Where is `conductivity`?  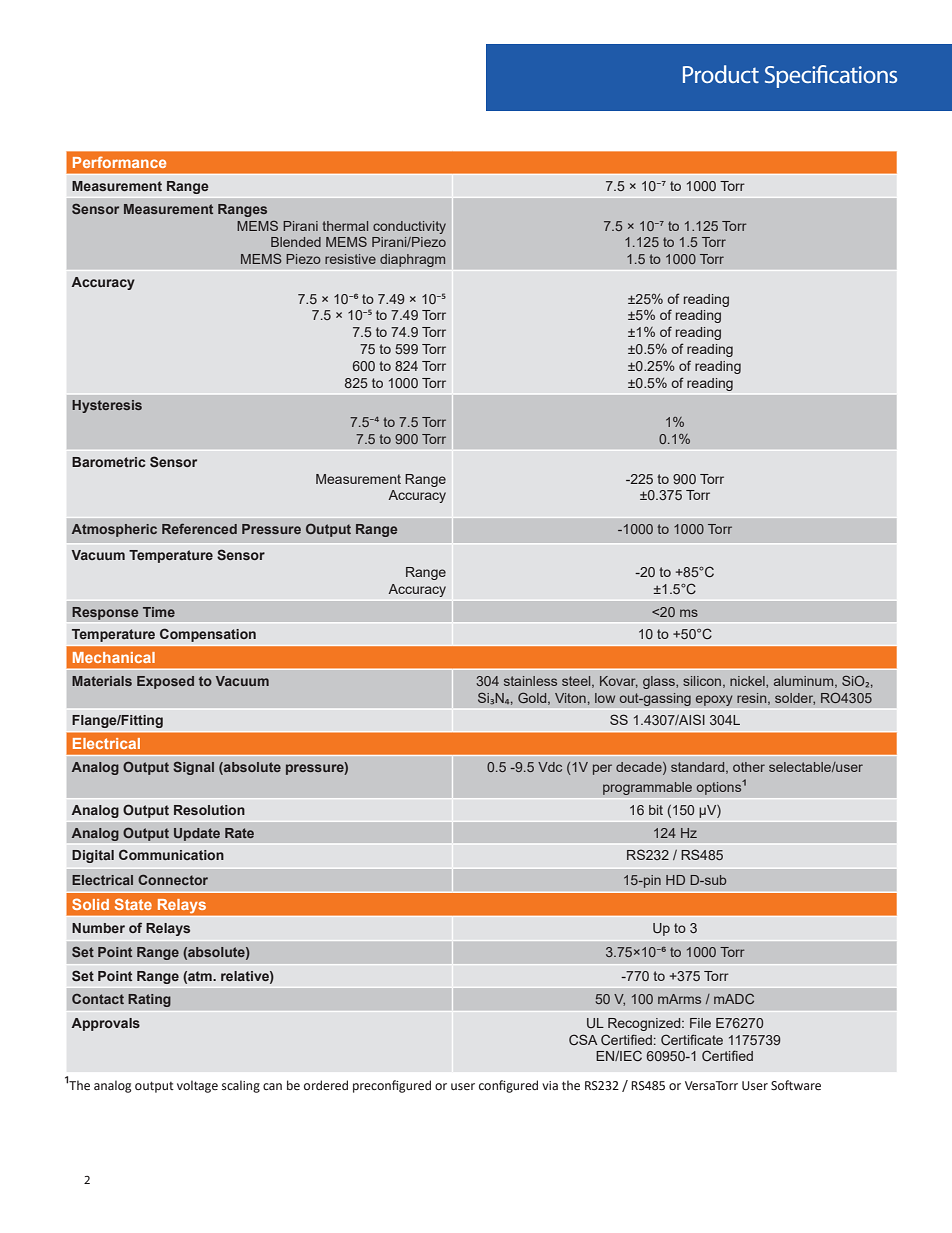
conductivity is located at coordinates (409, 227).
